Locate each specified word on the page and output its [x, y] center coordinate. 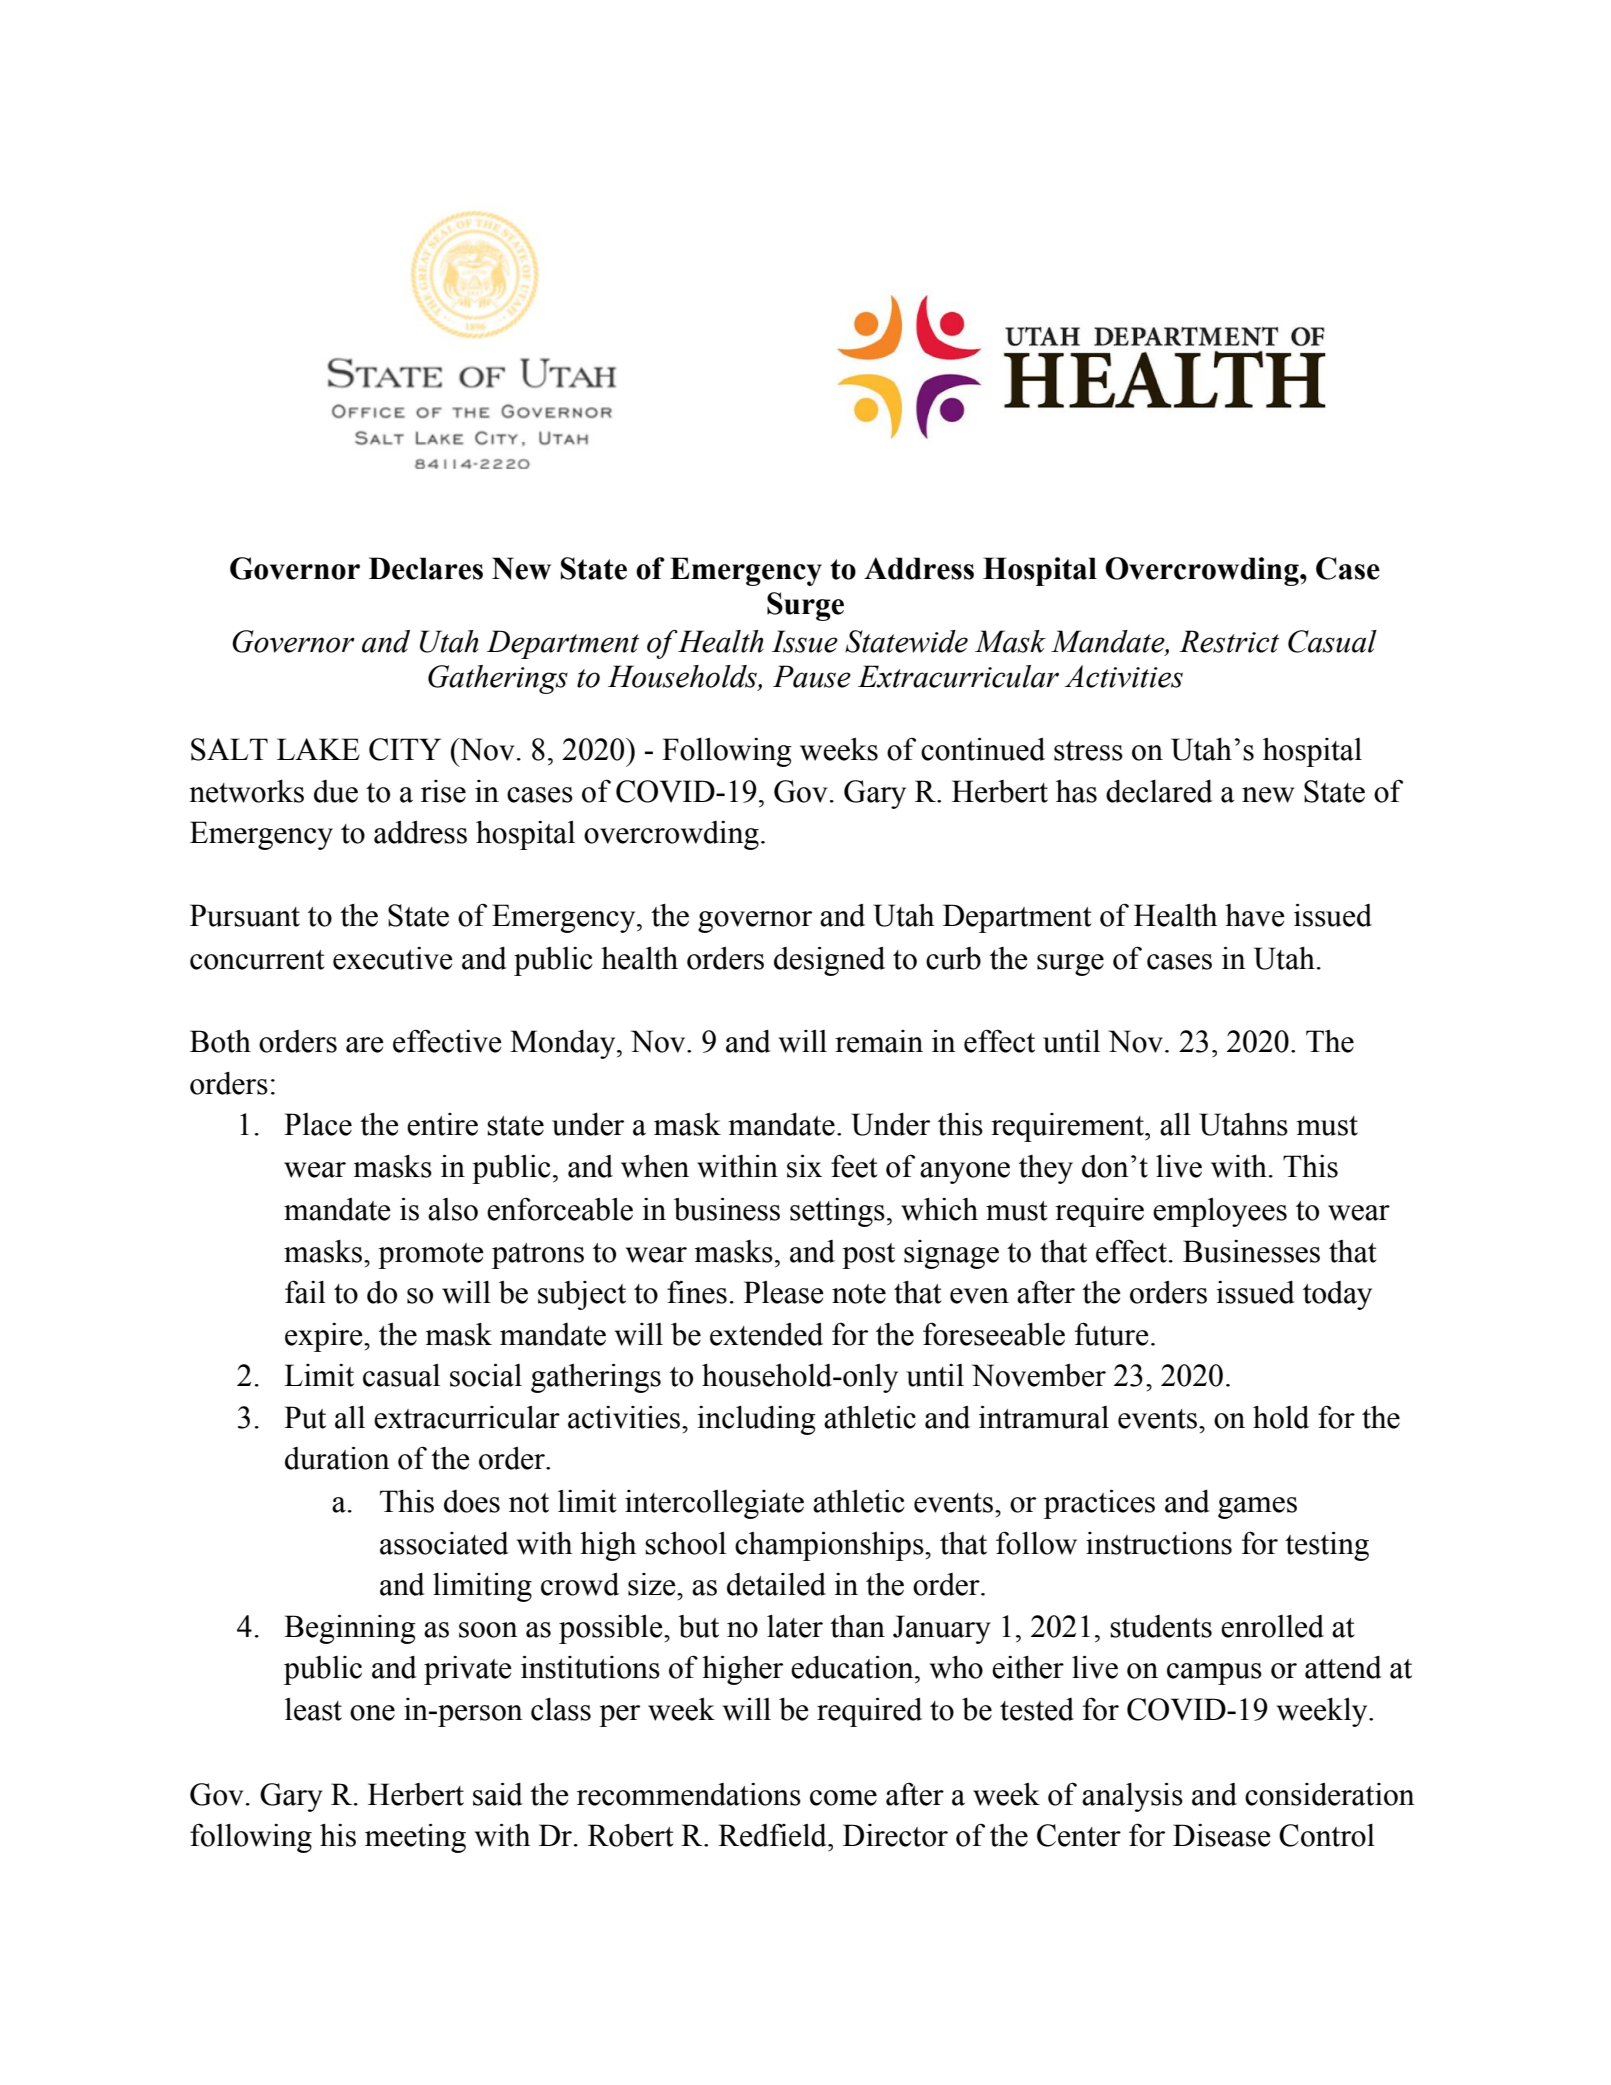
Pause [812, 676]
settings [837, 1212]
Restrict [1229, 641]
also [453, 1209]
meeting [415, 1838]
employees [1220, 1212]
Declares [426, 568]
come [843, 1798]
